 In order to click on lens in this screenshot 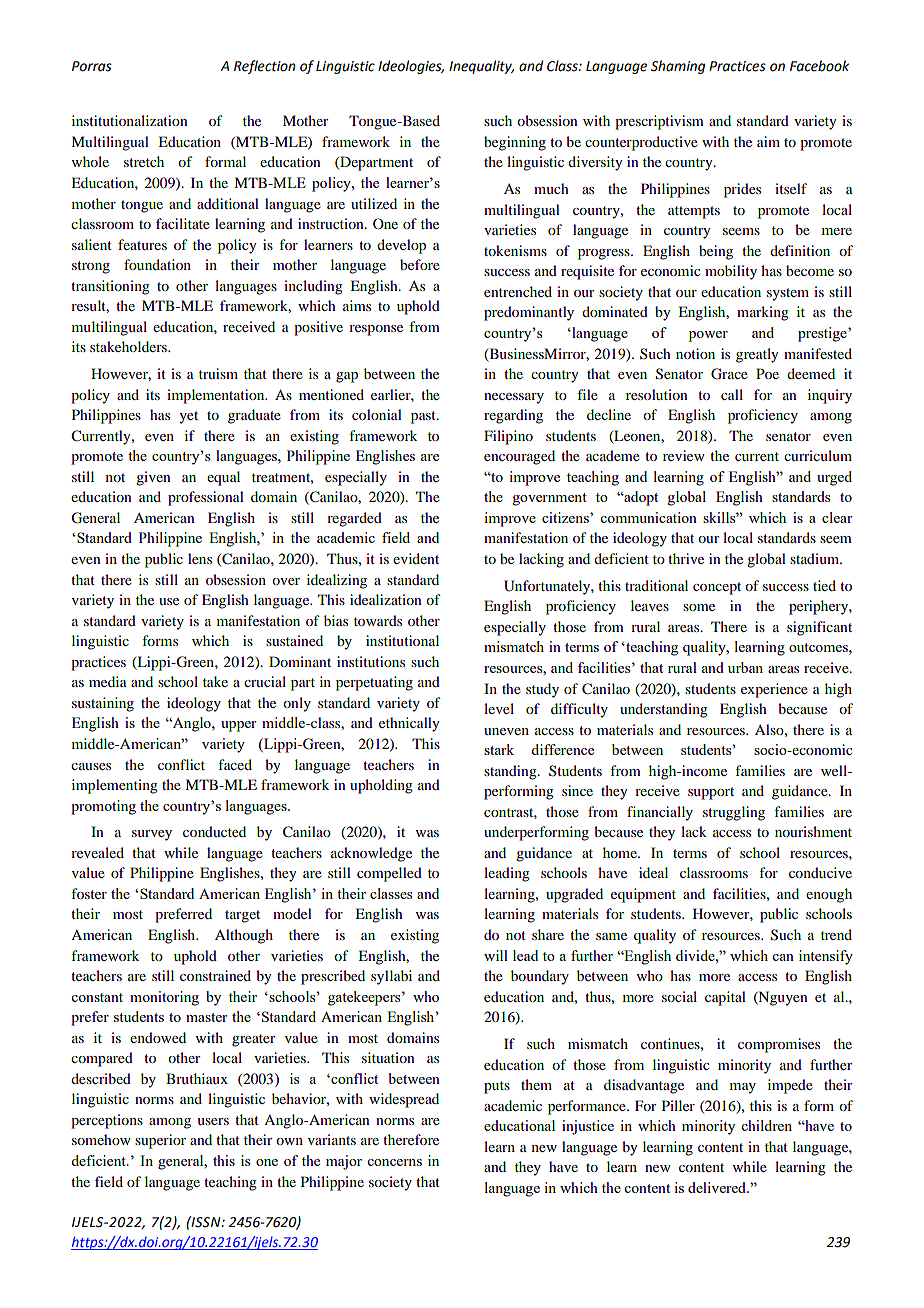, I will do `click(200, 558)`.
